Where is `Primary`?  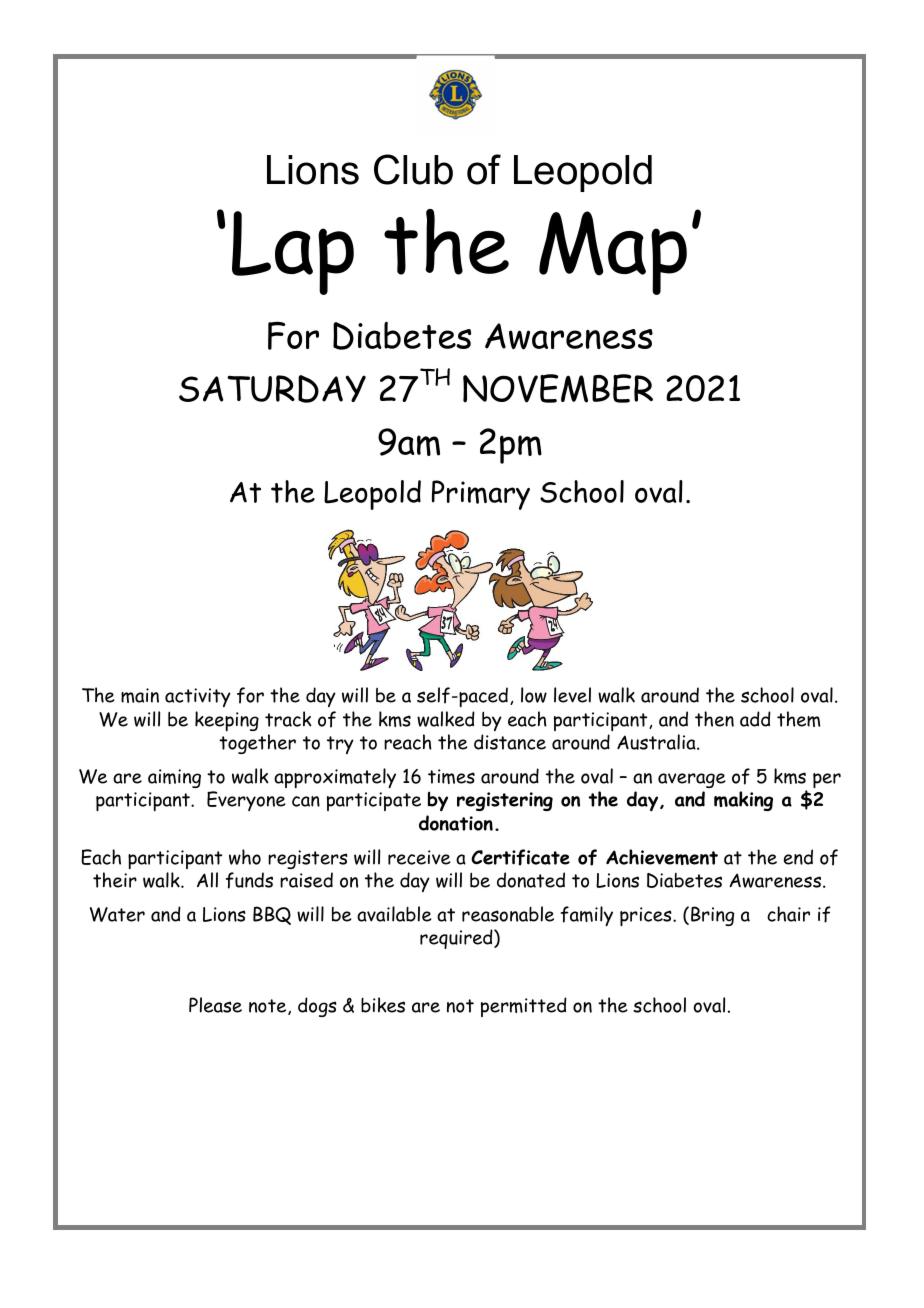
Primary is located at coordinates (481, 495).
